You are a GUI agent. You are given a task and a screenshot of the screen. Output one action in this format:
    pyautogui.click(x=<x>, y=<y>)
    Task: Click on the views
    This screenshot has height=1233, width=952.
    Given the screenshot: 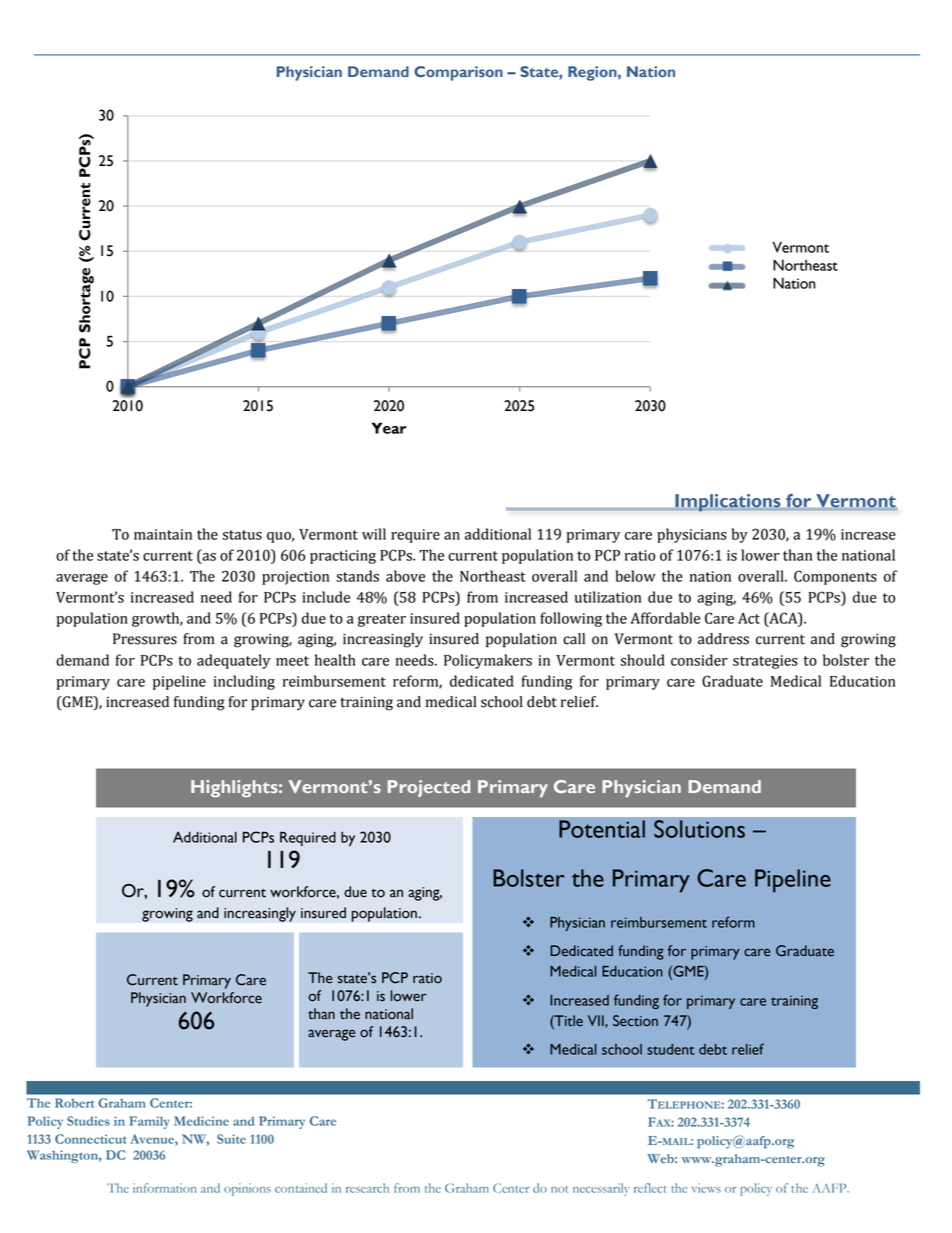 What is the action you would take?
    pyautogui.click(x=706, y=1188)
